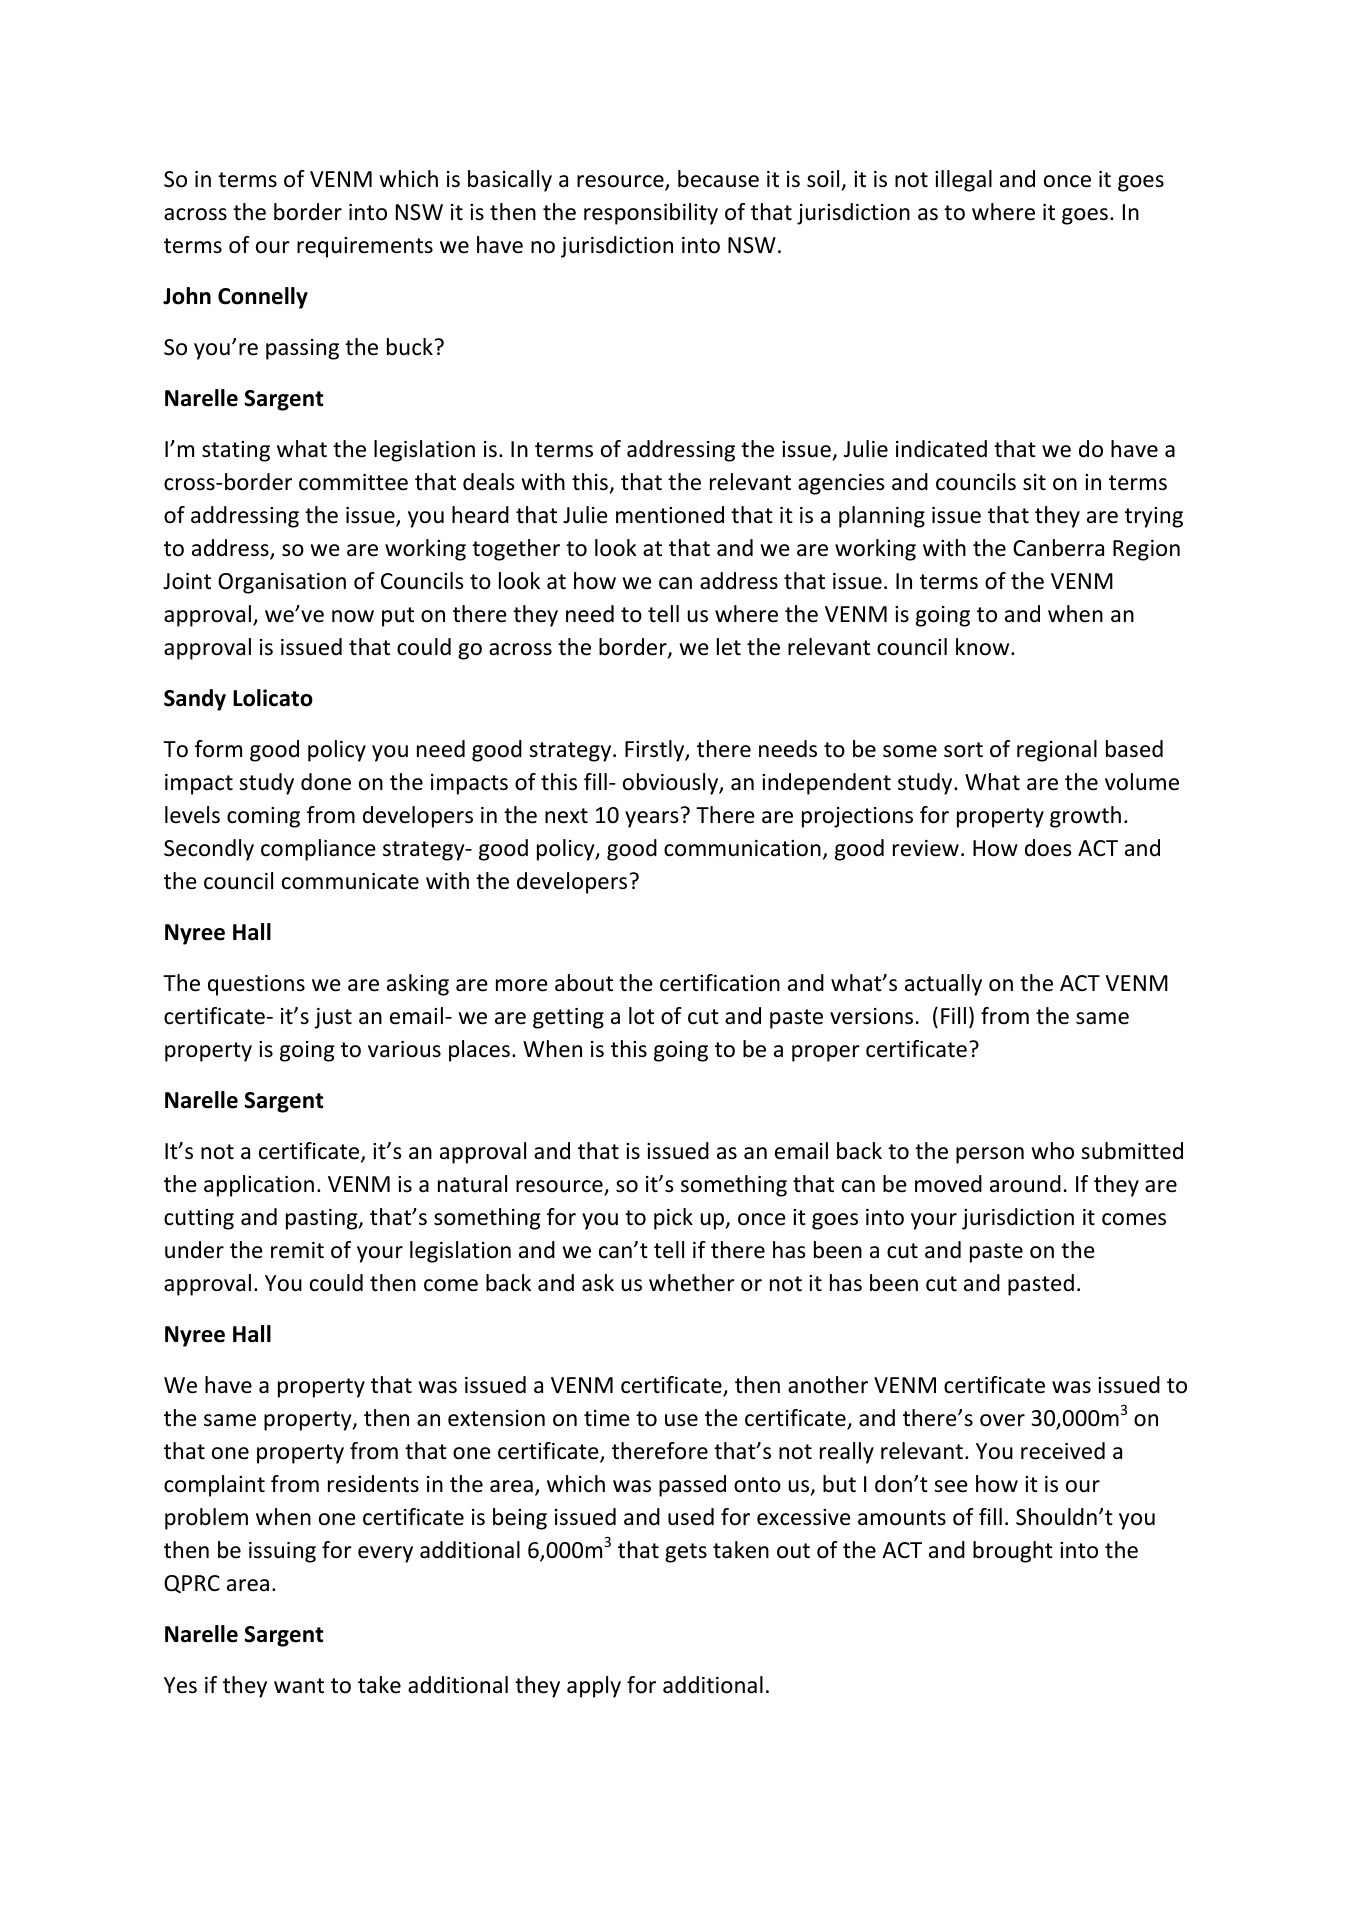  I want to click on remit, so click(297, 1250).
